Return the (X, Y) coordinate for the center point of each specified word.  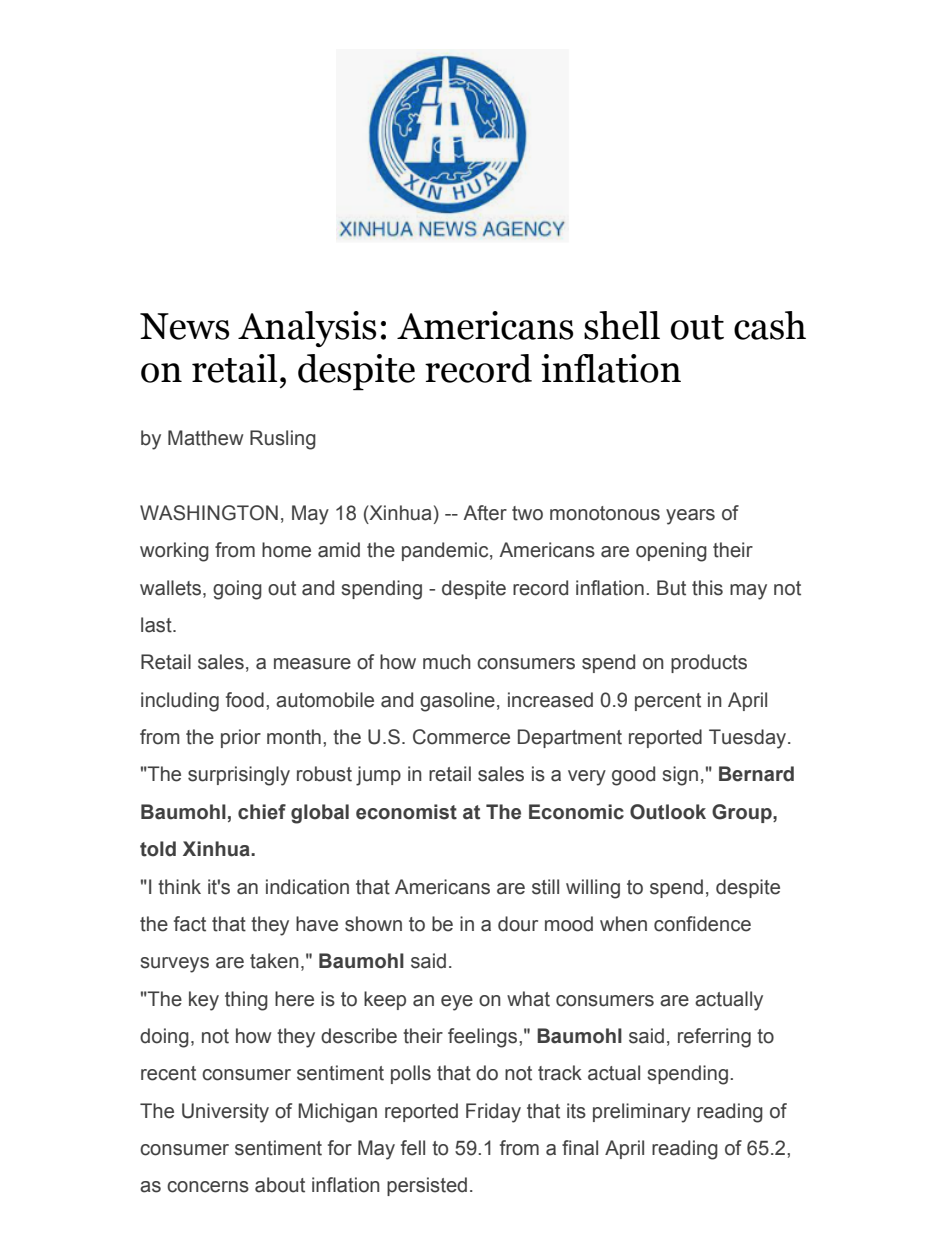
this (707, 588)
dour (518, 924)
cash (770, 325)
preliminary (642, 1113)
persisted (427, 1186)
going (237, 590)
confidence (702, 924)
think (179, 887)
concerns (208, 1187)
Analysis (307, 329)
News (184, 326)
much (447, 662)
